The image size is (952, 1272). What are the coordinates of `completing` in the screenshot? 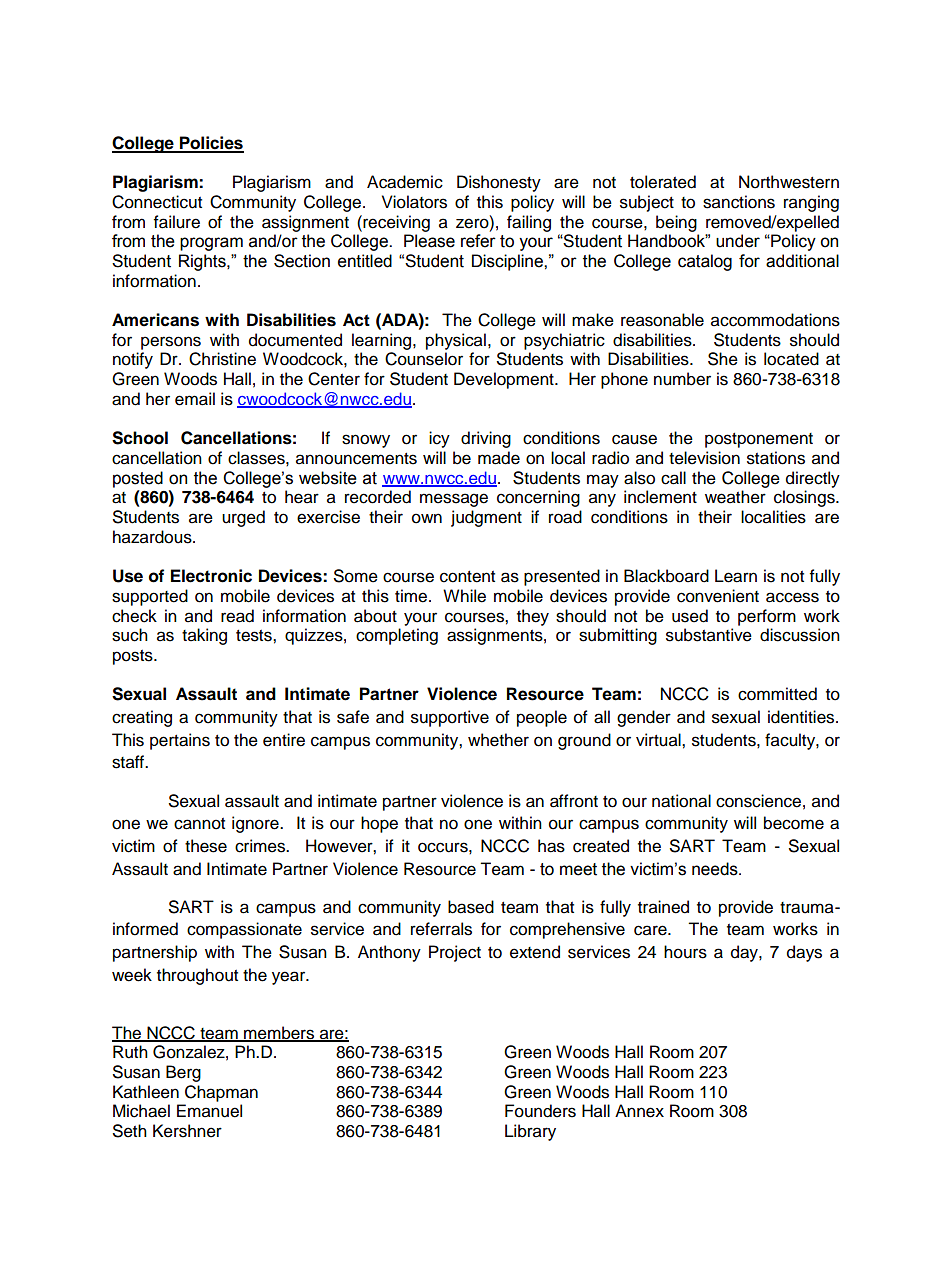 It's located at (397, 636).
